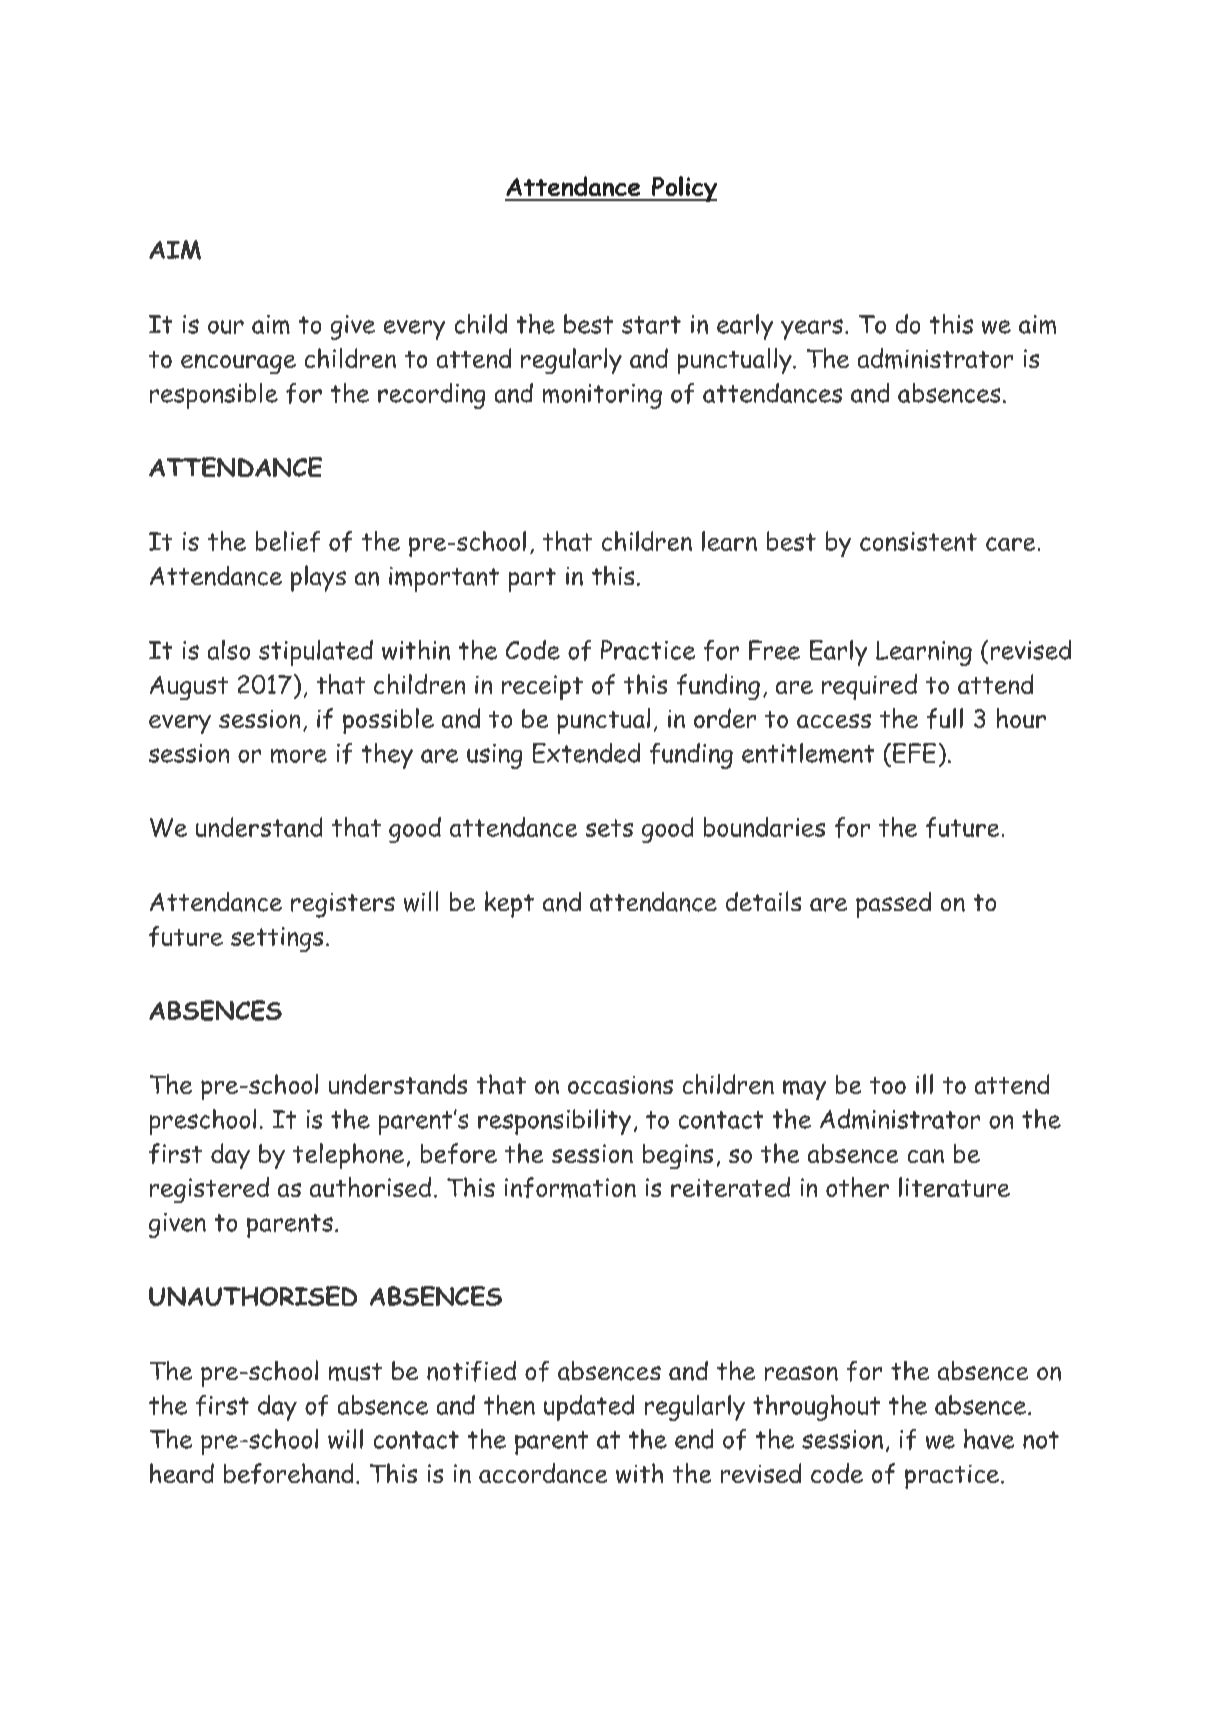  What do you see at coordinates (238, 364) in the document?
I see `encourage` at bounding box center [238, 364].
